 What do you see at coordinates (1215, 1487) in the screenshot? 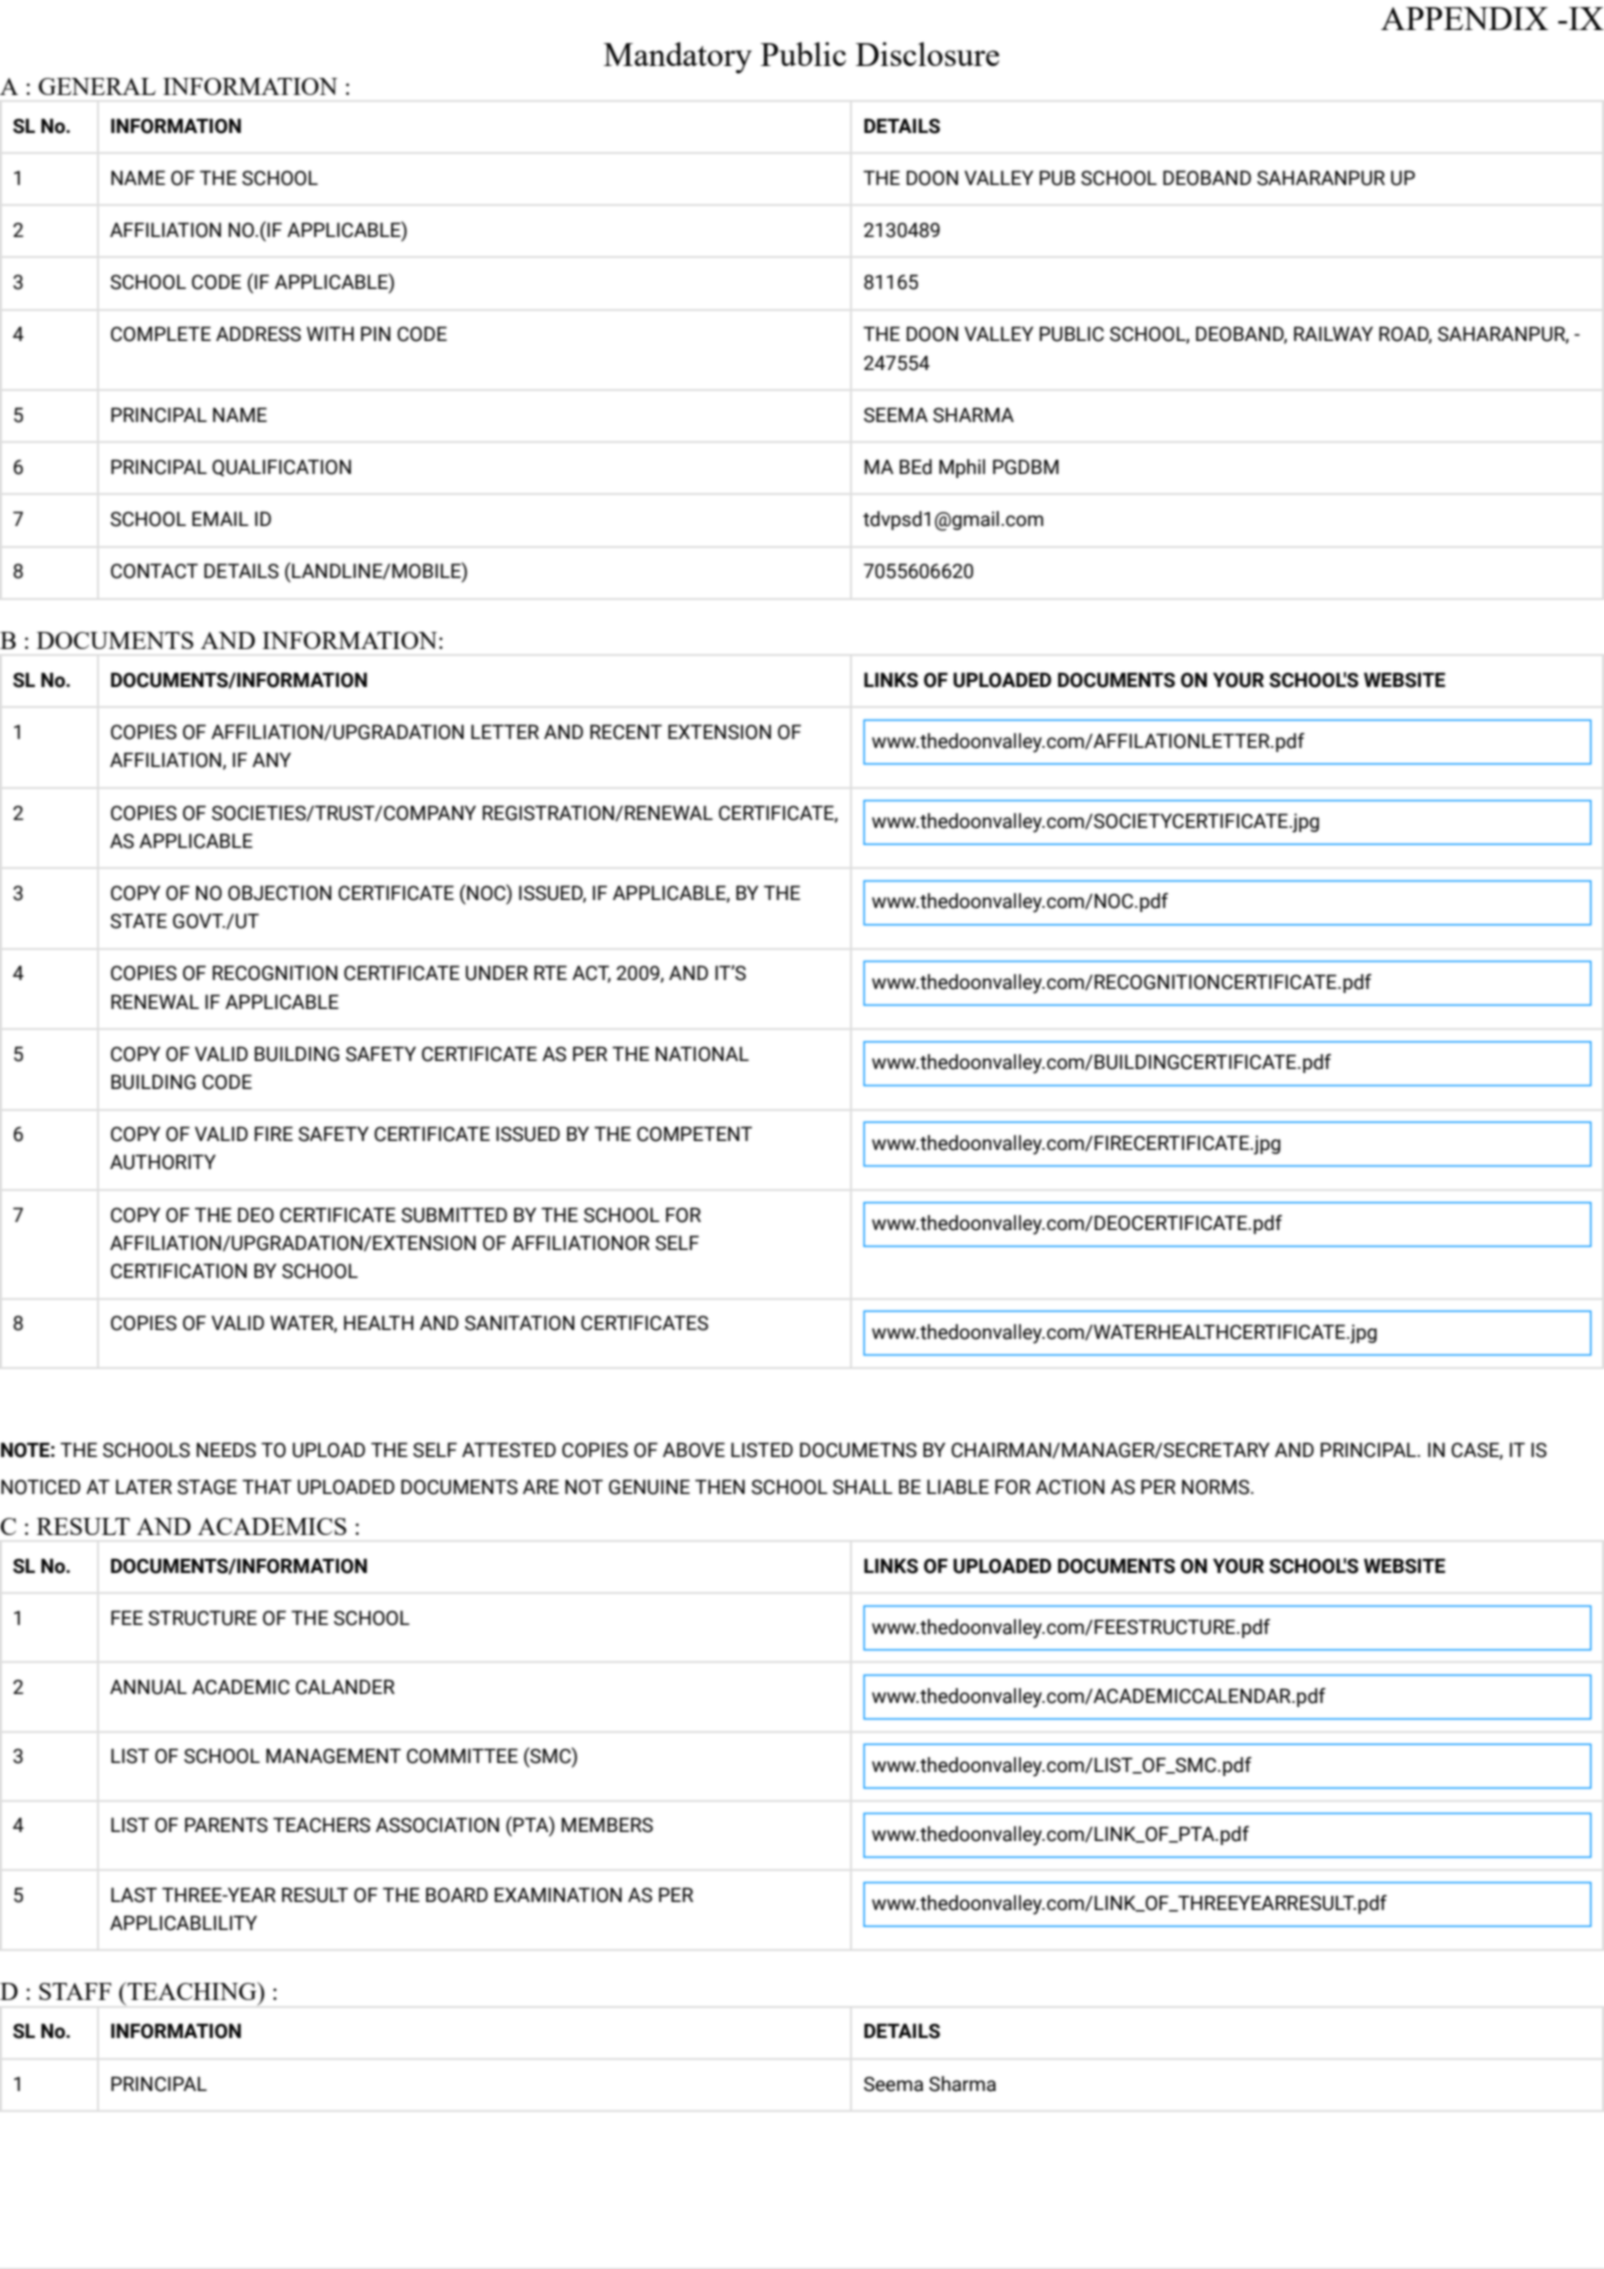
I see `NORMS` at bounding box center [1215, 1487].
